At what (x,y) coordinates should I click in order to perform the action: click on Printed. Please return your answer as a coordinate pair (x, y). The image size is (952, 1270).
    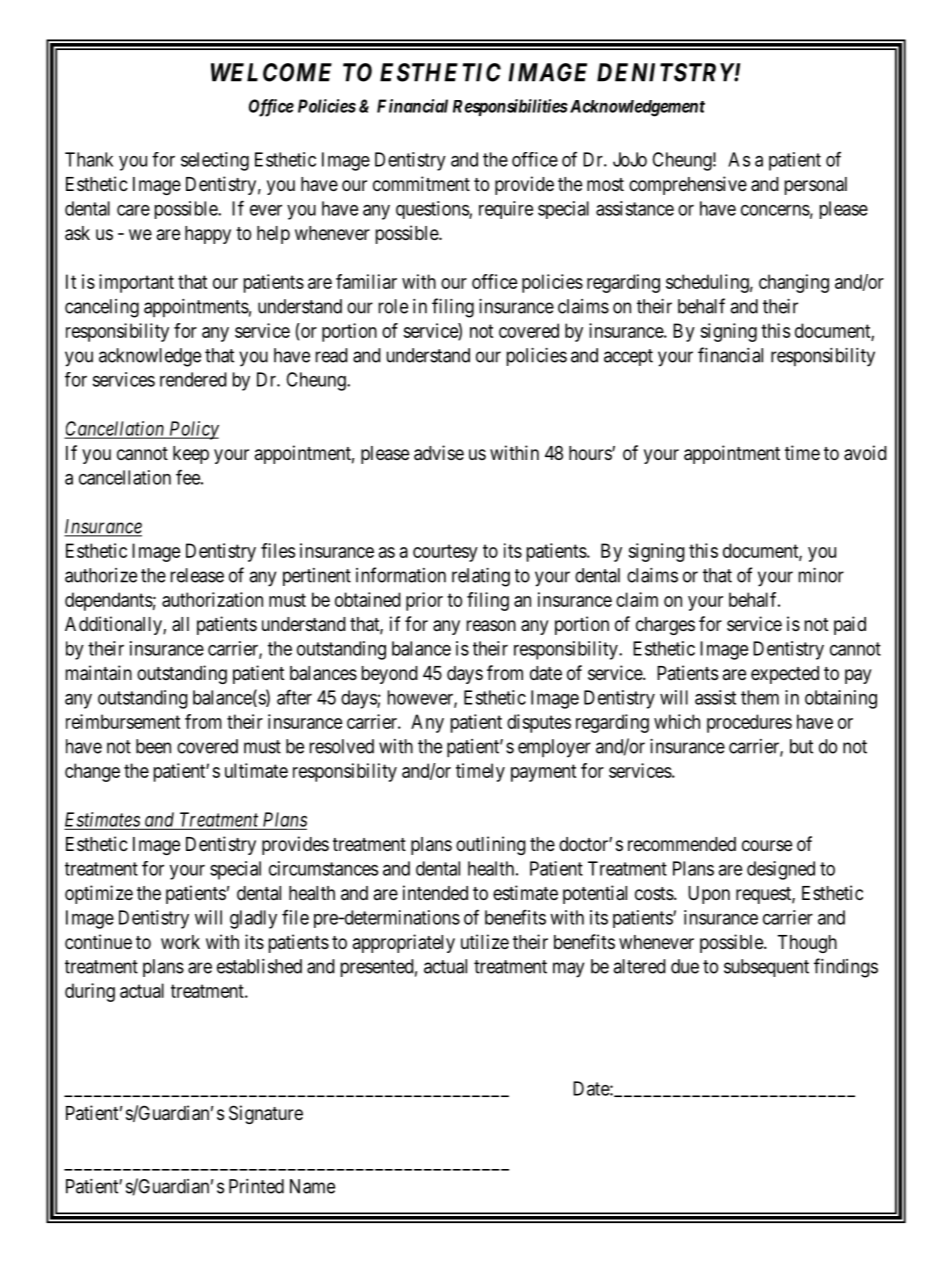
    Looking at the image, I should click on (256, 1186).
